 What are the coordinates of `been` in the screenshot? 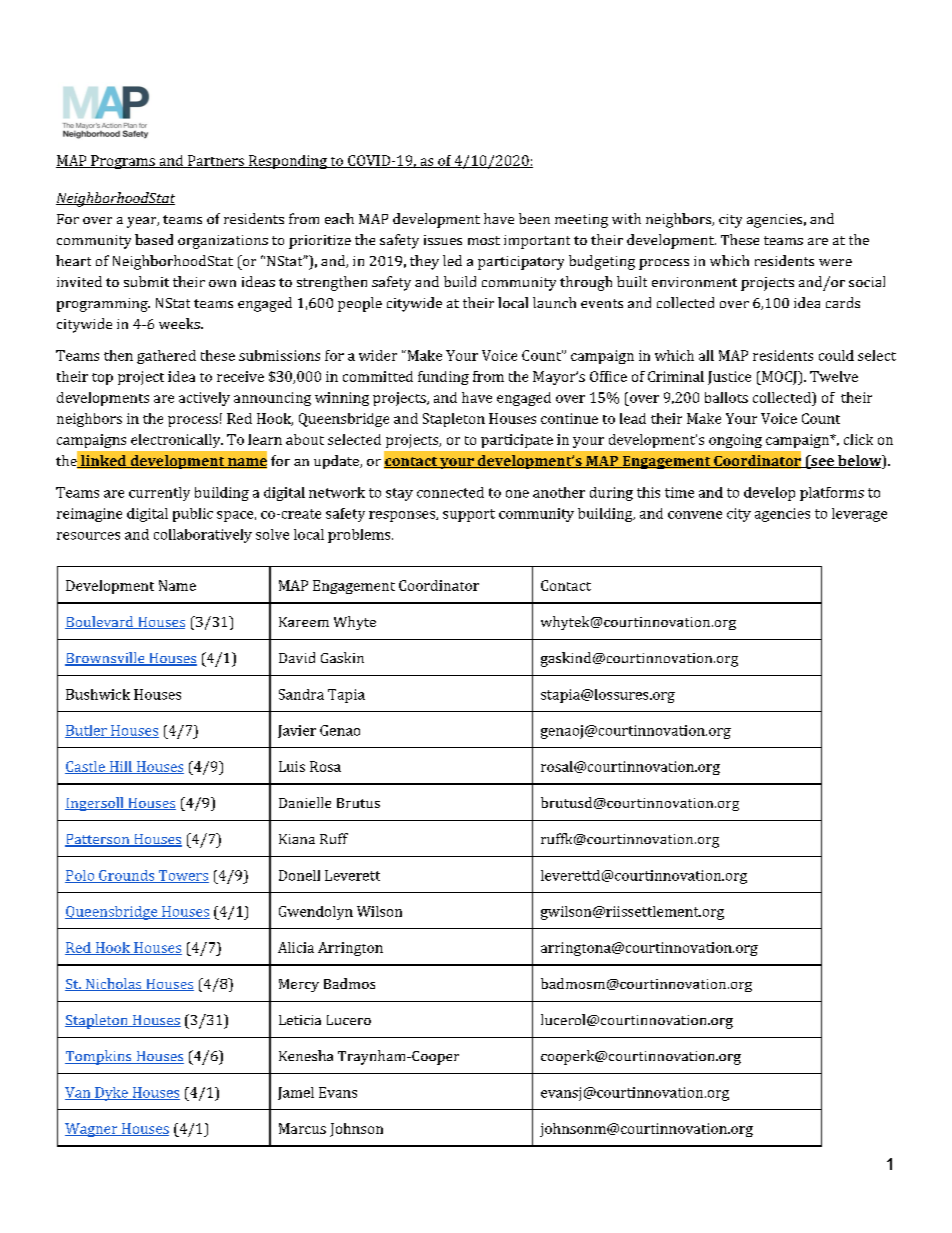 It's located at (534, 218).
